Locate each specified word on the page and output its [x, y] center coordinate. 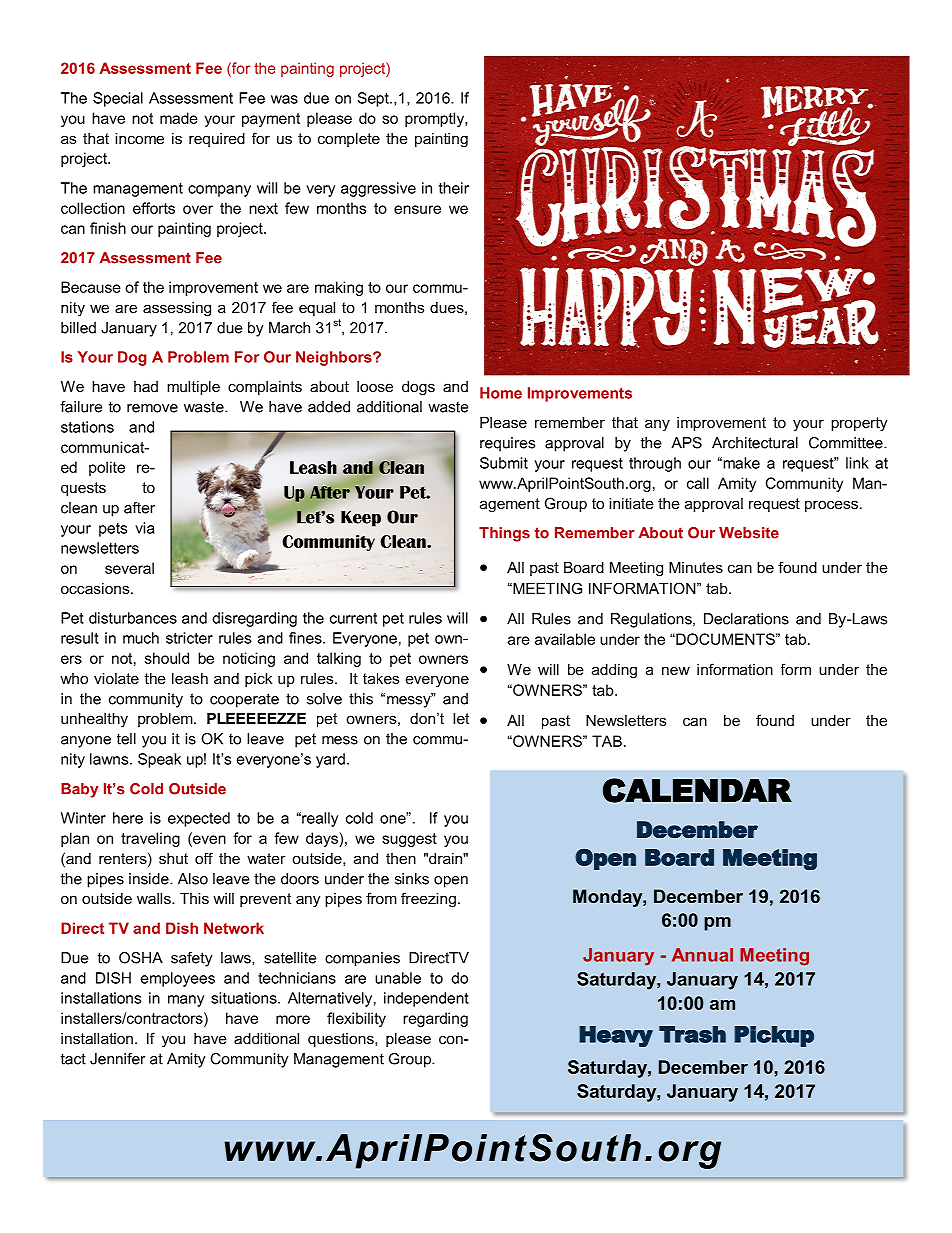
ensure [417, 209]
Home [501, 393]
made [179, 118]
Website [749, 533]
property [859, 424]
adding [614, 671]
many [186, 1001]
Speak [159, 760]
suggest [409, 840]
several [129, 568]
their [454, 188]
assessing [177, 309]
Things [504, 534]
